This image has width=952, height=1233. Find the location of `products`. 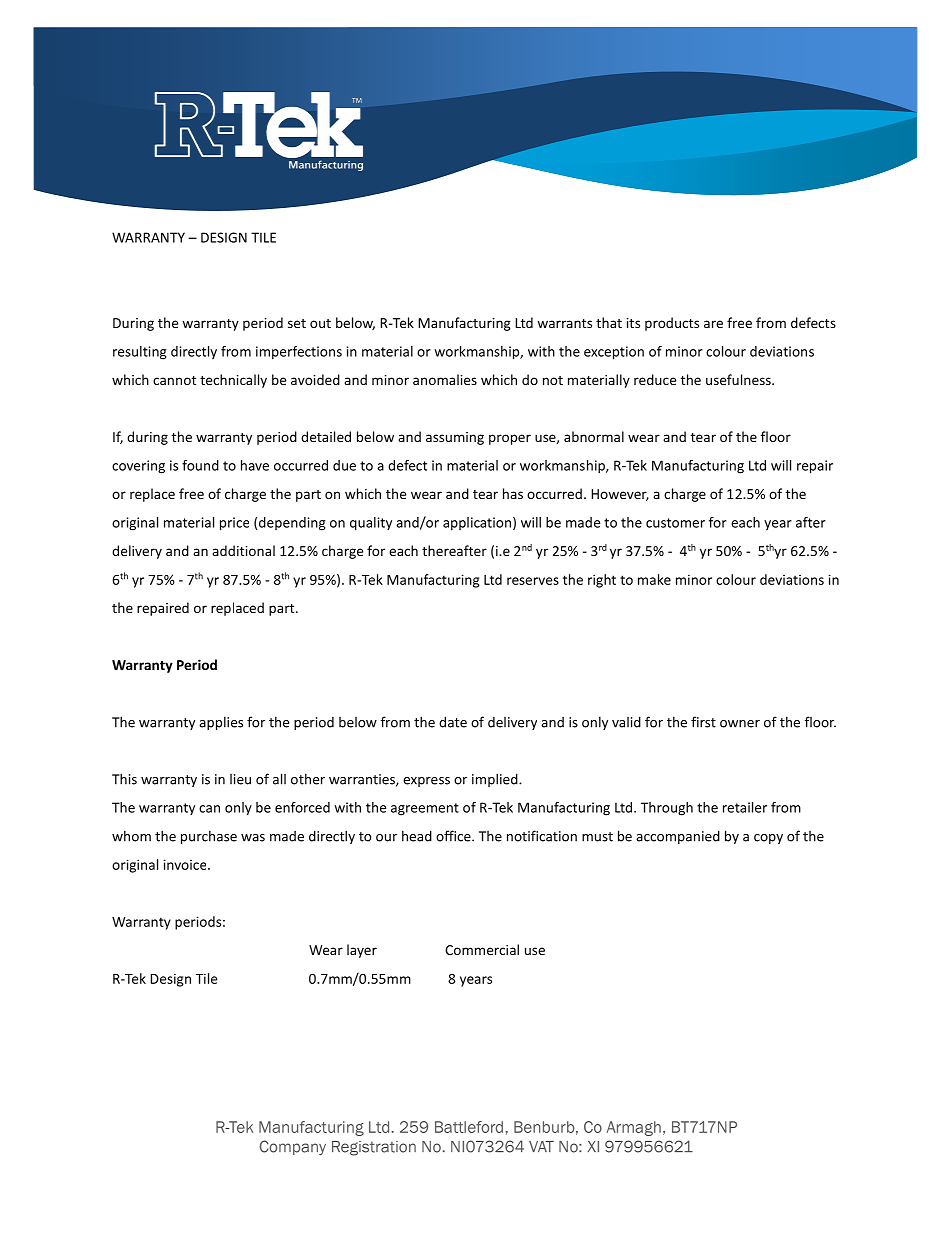

products is located at coordinates (672, 324).
